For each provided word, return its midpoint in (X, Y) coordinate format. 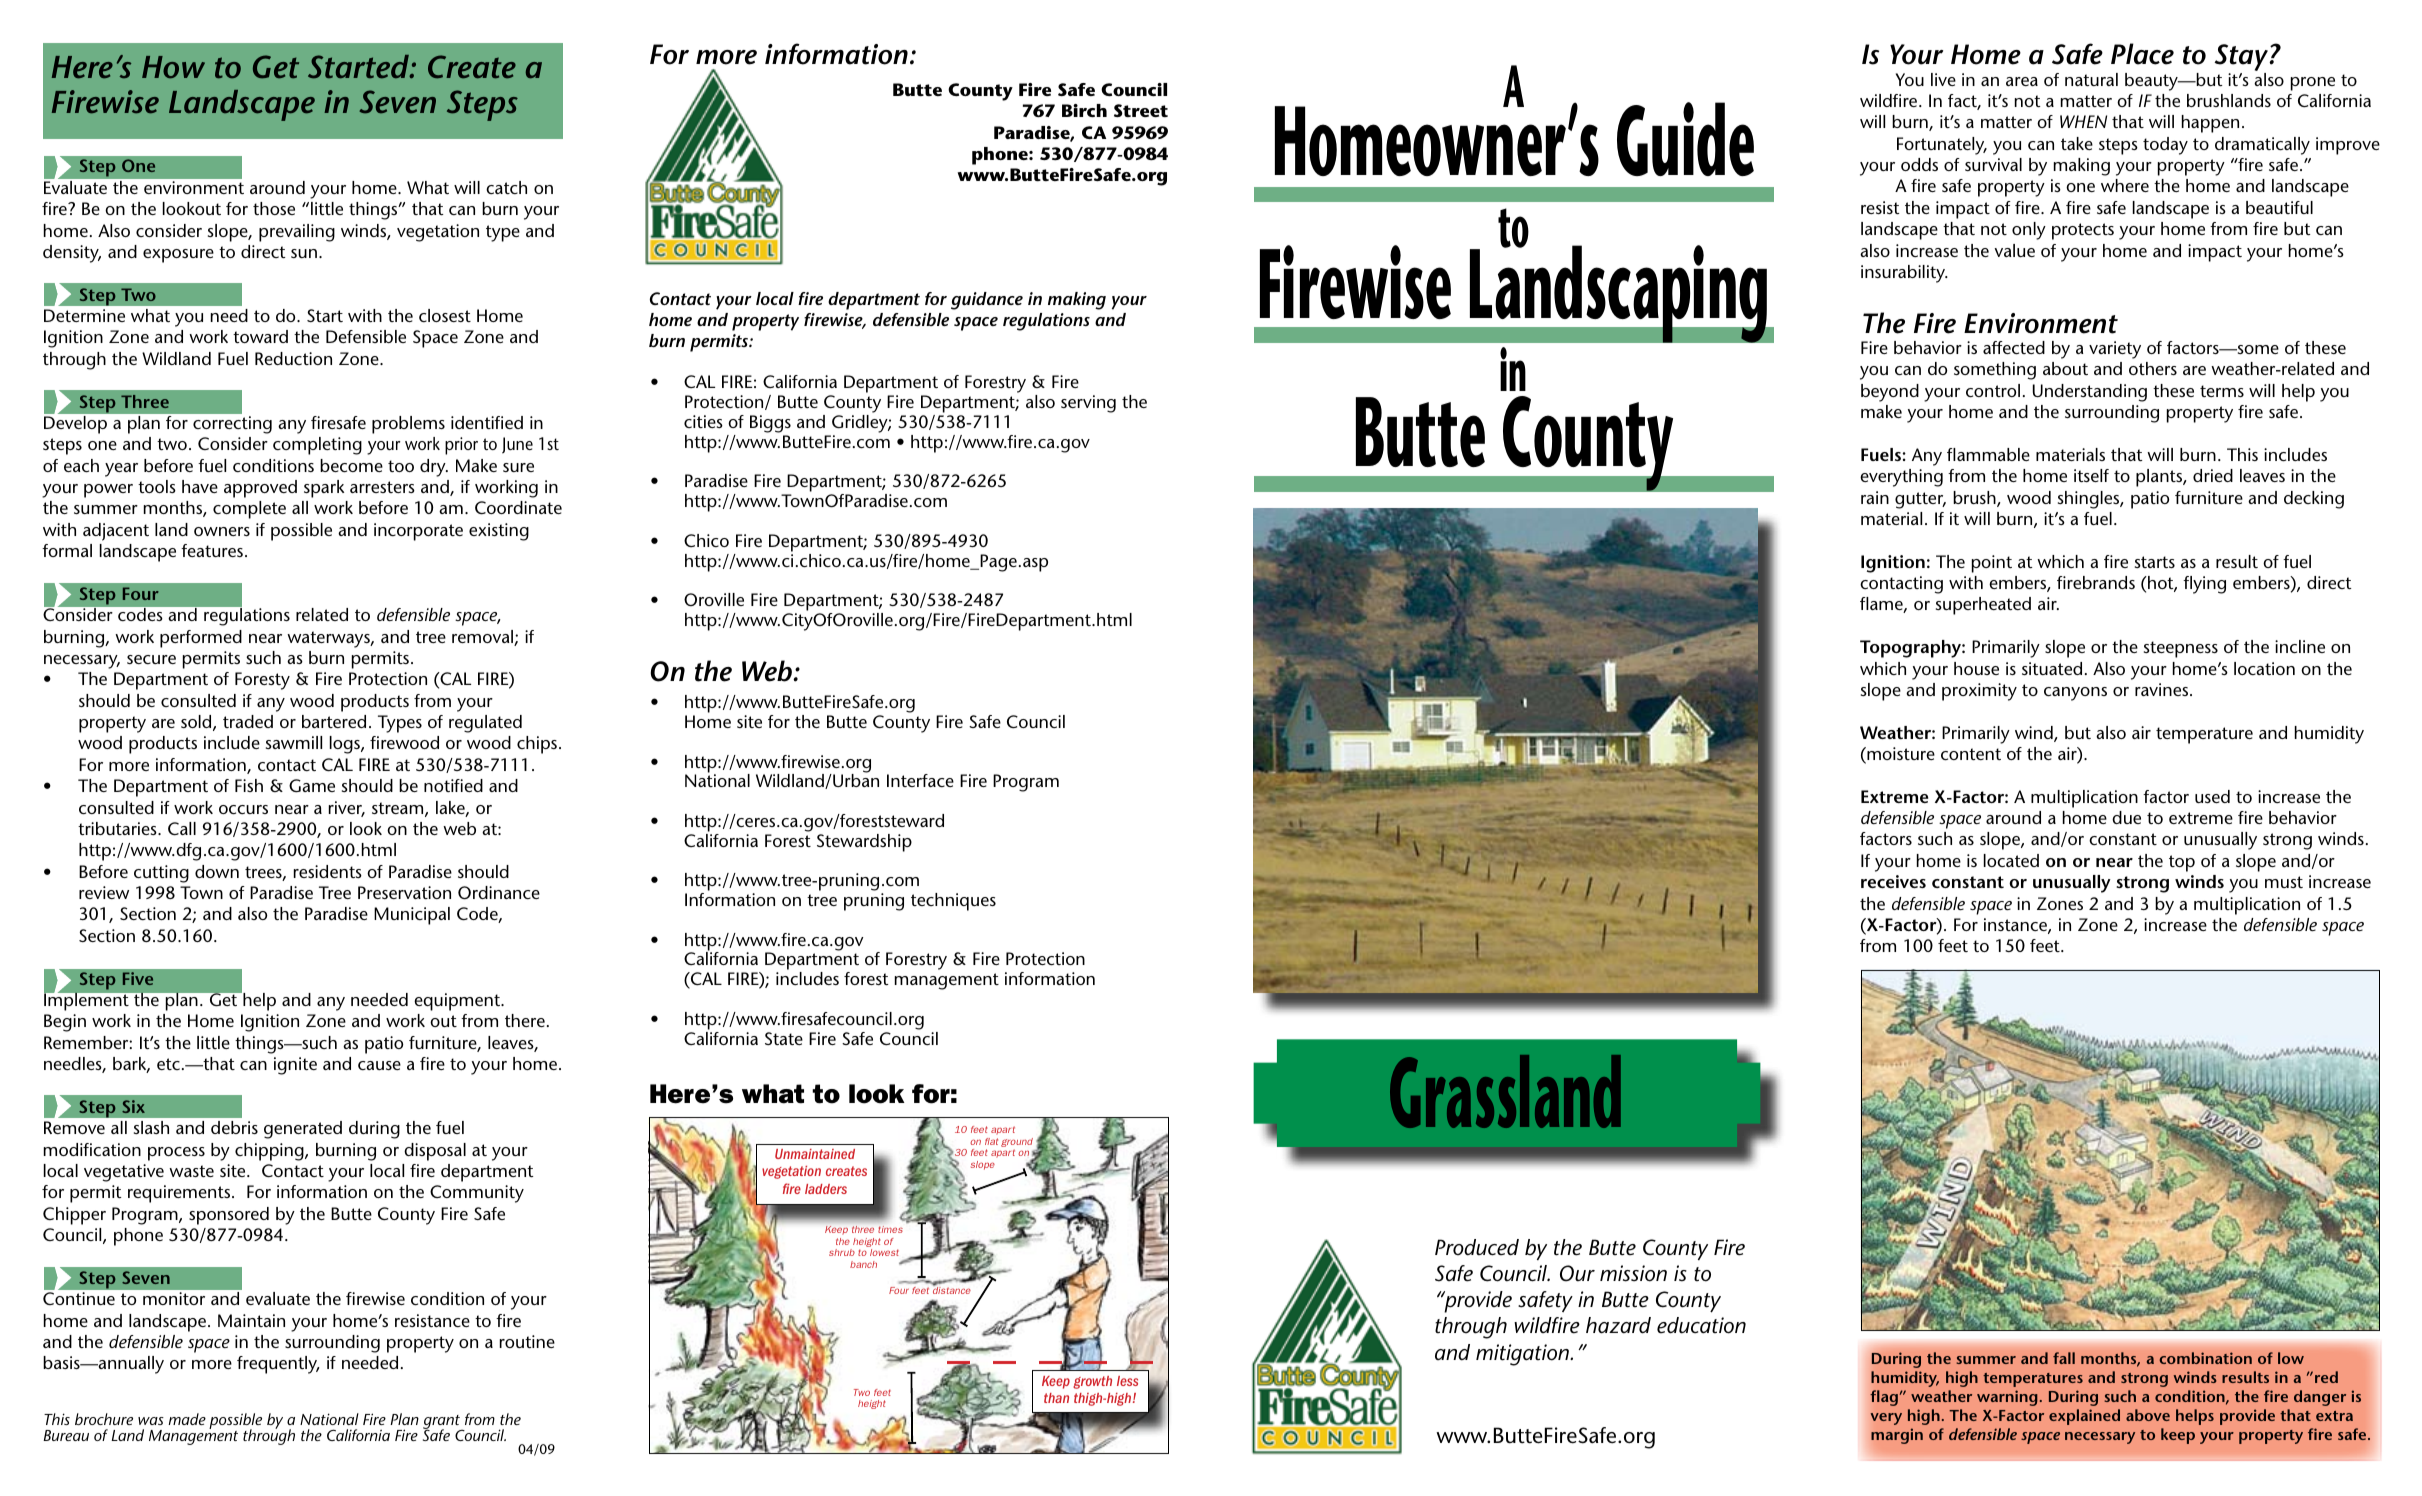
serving (1088, 404)
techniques (953, 902)
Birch (1084, 110)
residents (328, 871)
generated (303, 1130)
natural (2091, 79)
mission (1633, 1273)
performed (201, 639)
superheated (1983, 606)
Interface (920, 780)
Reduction (293, 358)
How (173, 67)
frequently (278, 1365)
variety (2115, 350)
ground (1017, 1144)
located (2011, 860)
